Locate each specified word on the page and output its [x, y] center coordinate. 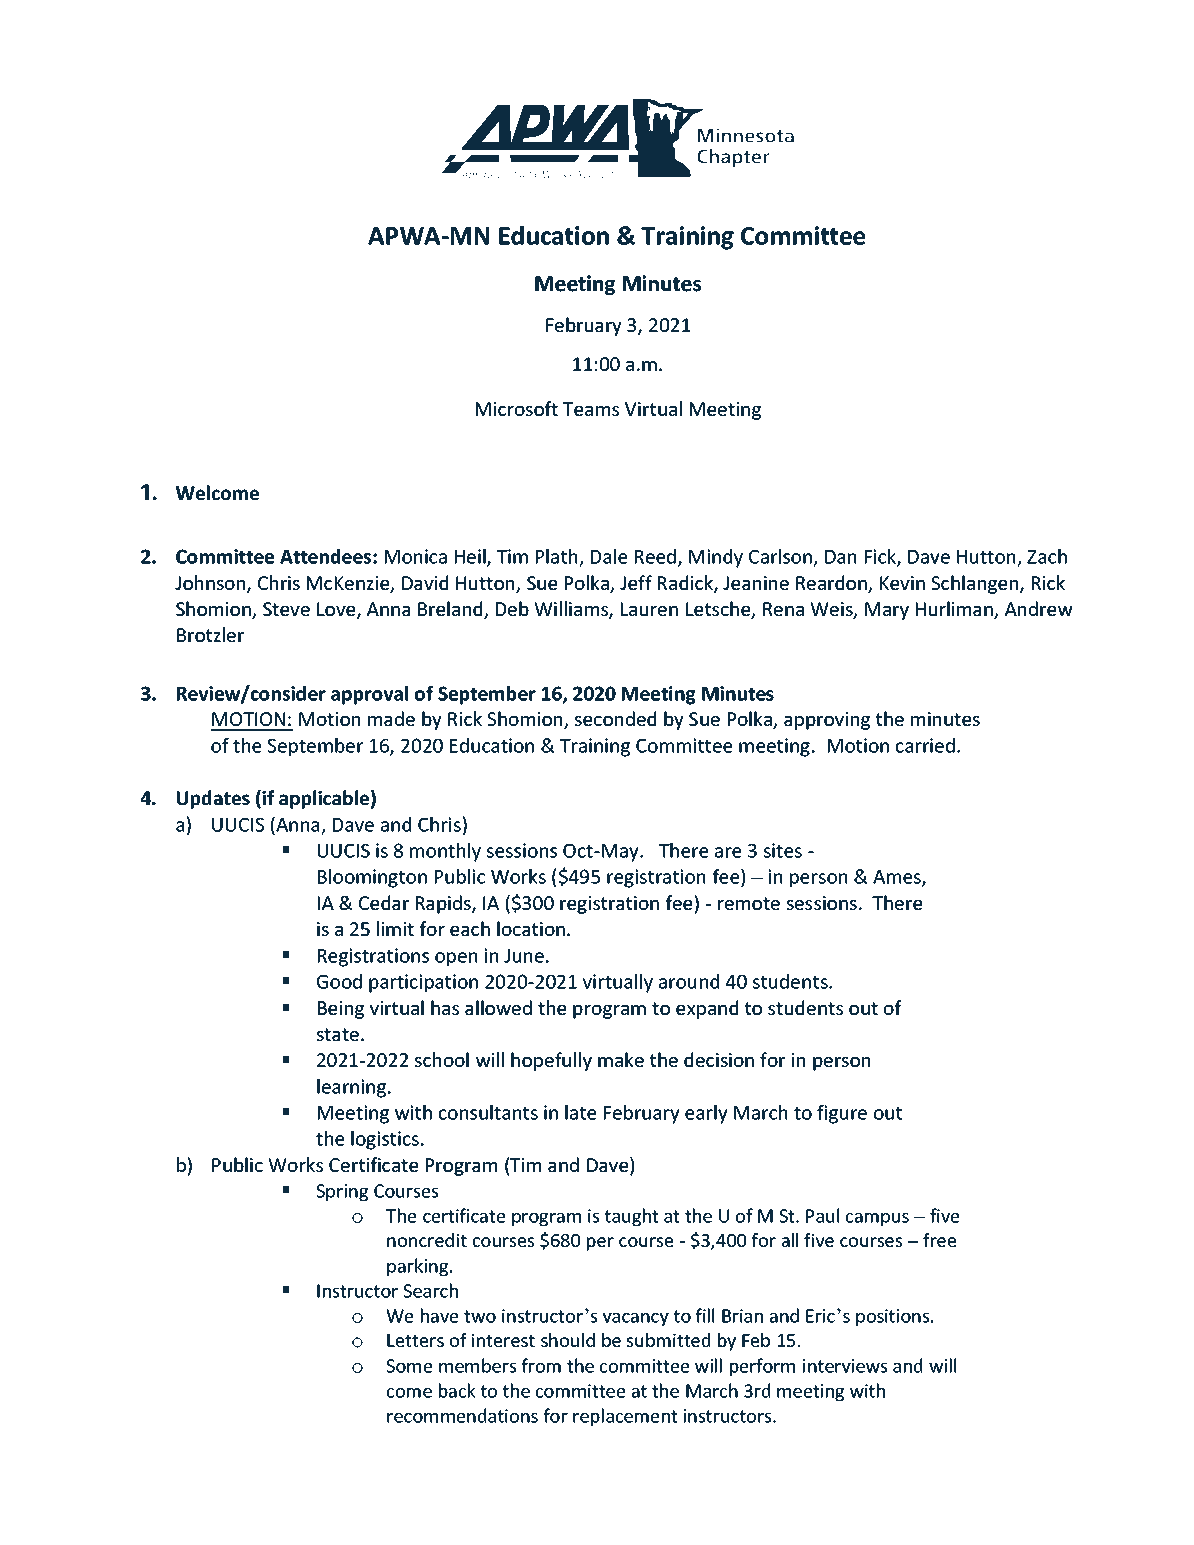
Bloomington [372, 878]
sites [783, 850]
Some [409, 1366]
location [531, 928]
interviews [845, 1366]
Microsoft [517, 408]
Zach [1047, 556]
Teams [591, 409]
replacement [625, 1417]
